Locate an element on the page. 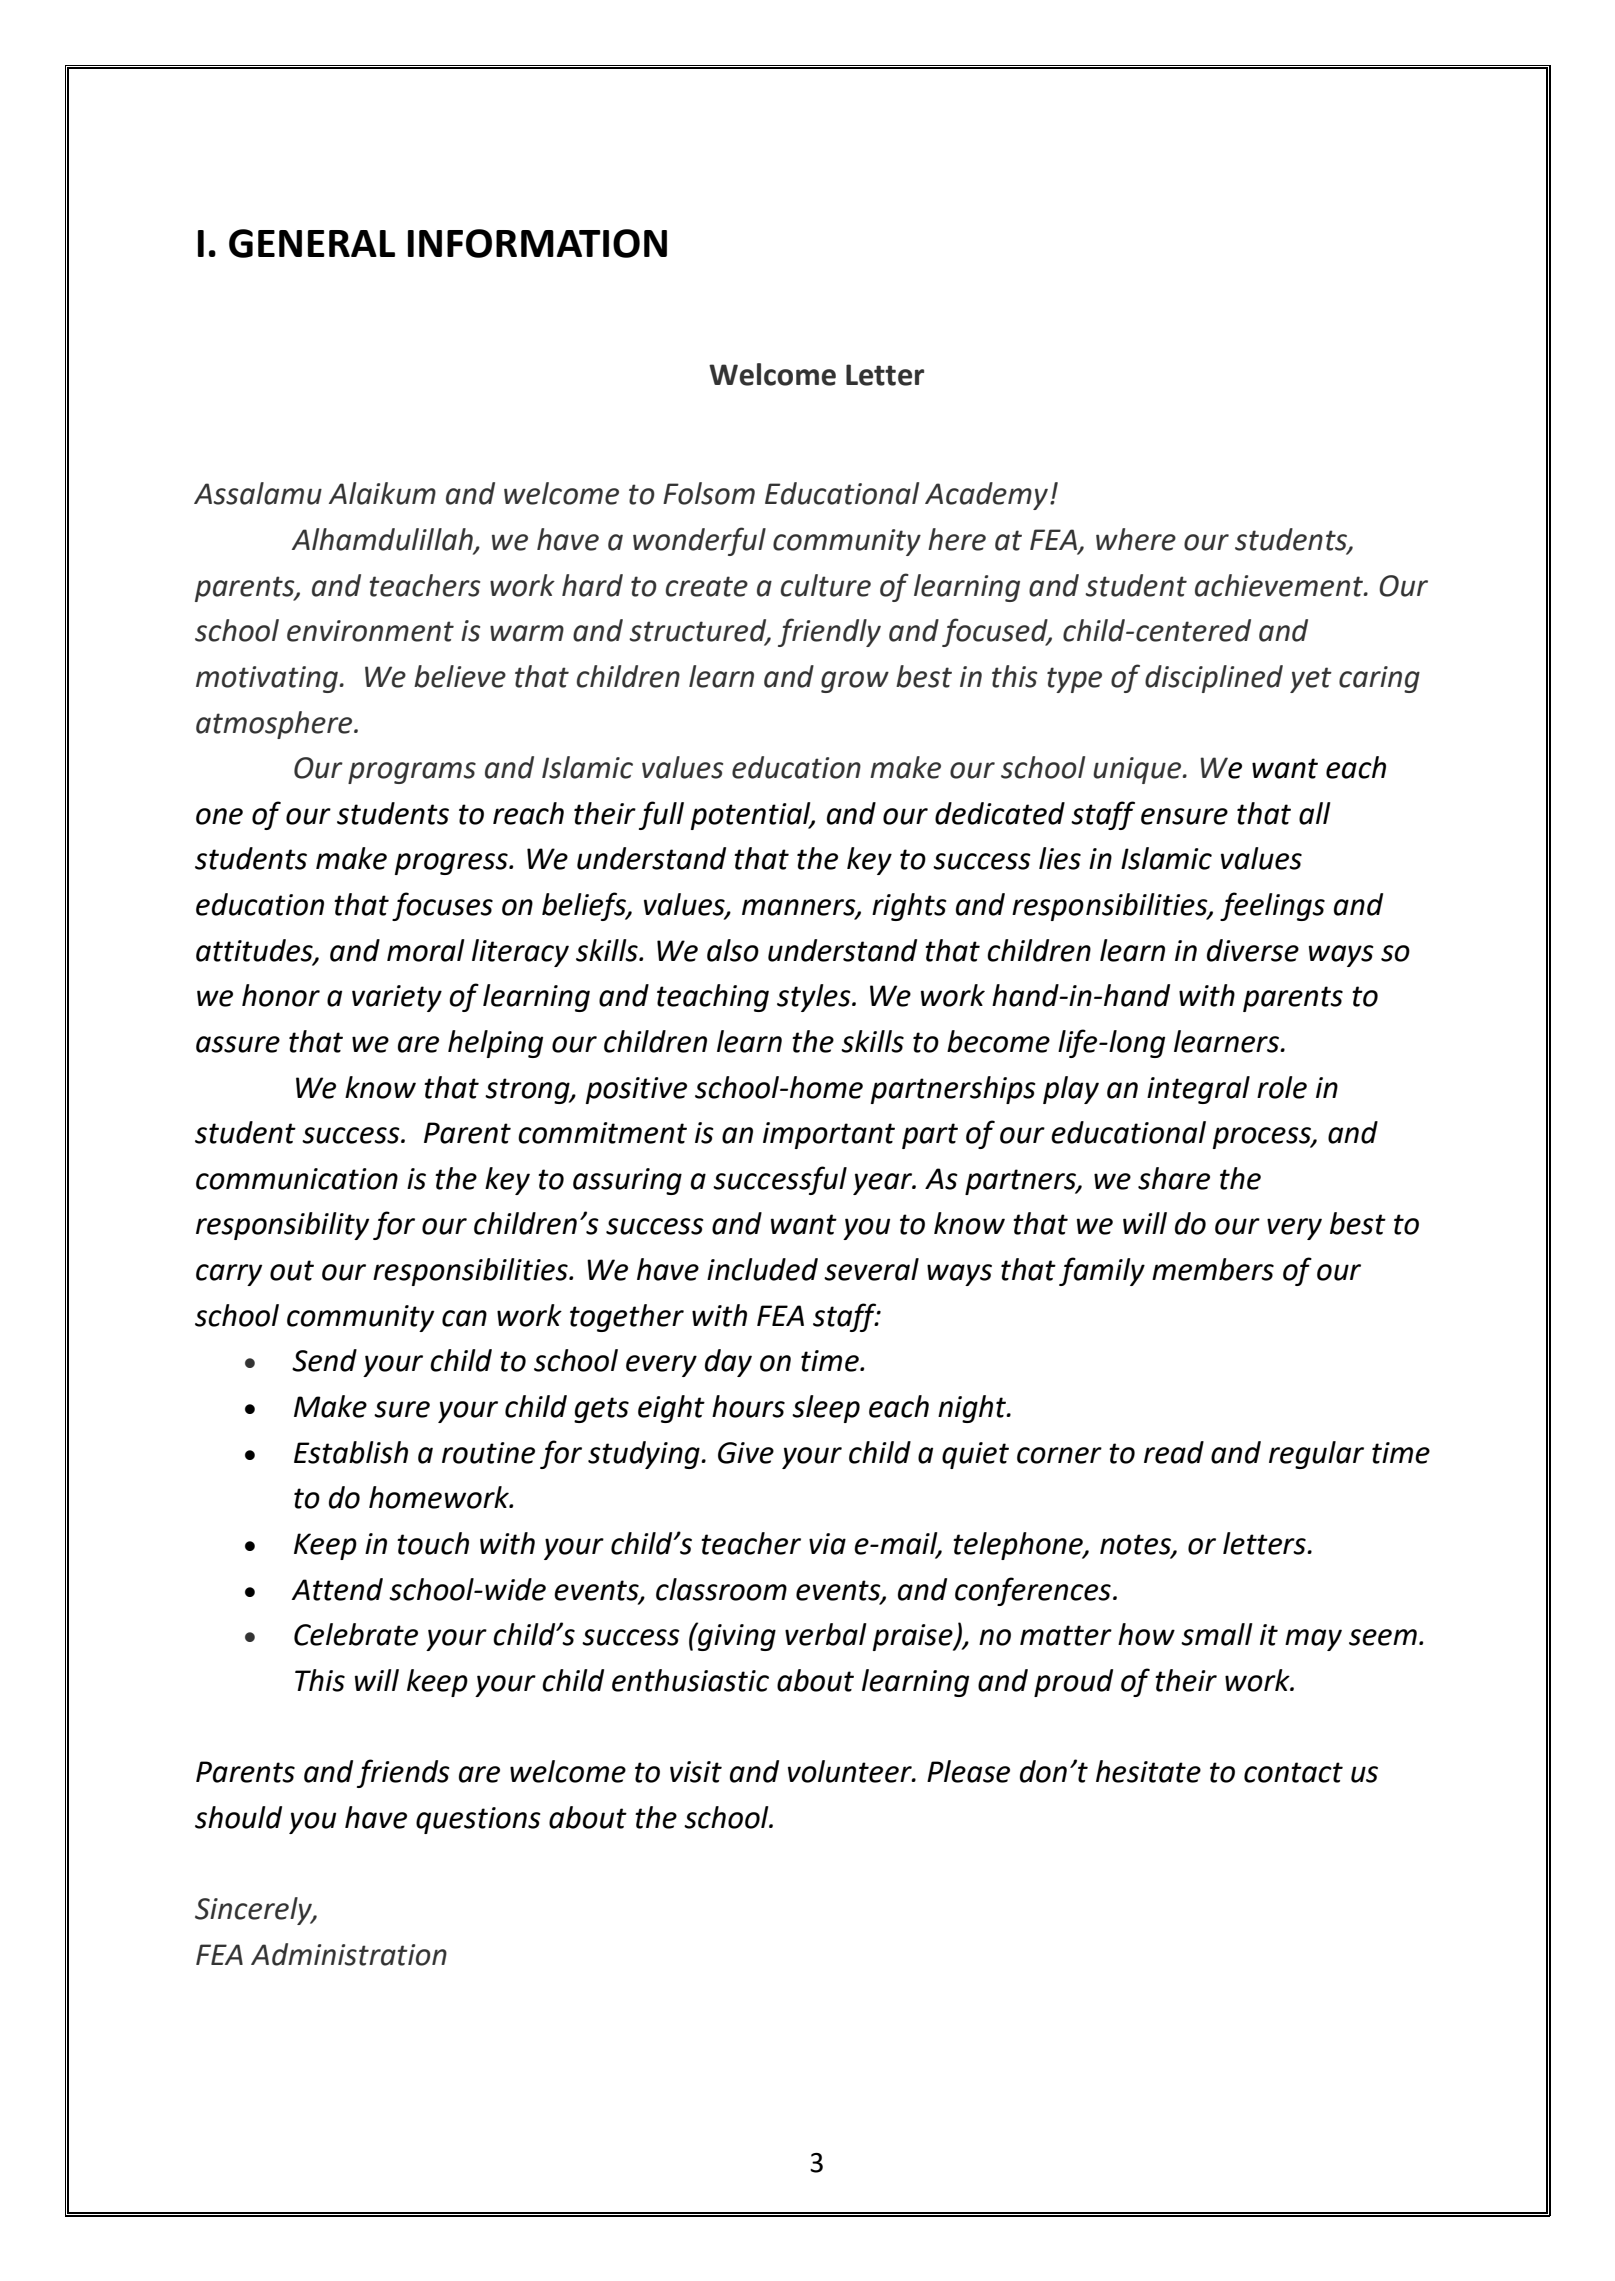 This image has width=1615, height=2281. environment is located at coordinates (370, 631).
